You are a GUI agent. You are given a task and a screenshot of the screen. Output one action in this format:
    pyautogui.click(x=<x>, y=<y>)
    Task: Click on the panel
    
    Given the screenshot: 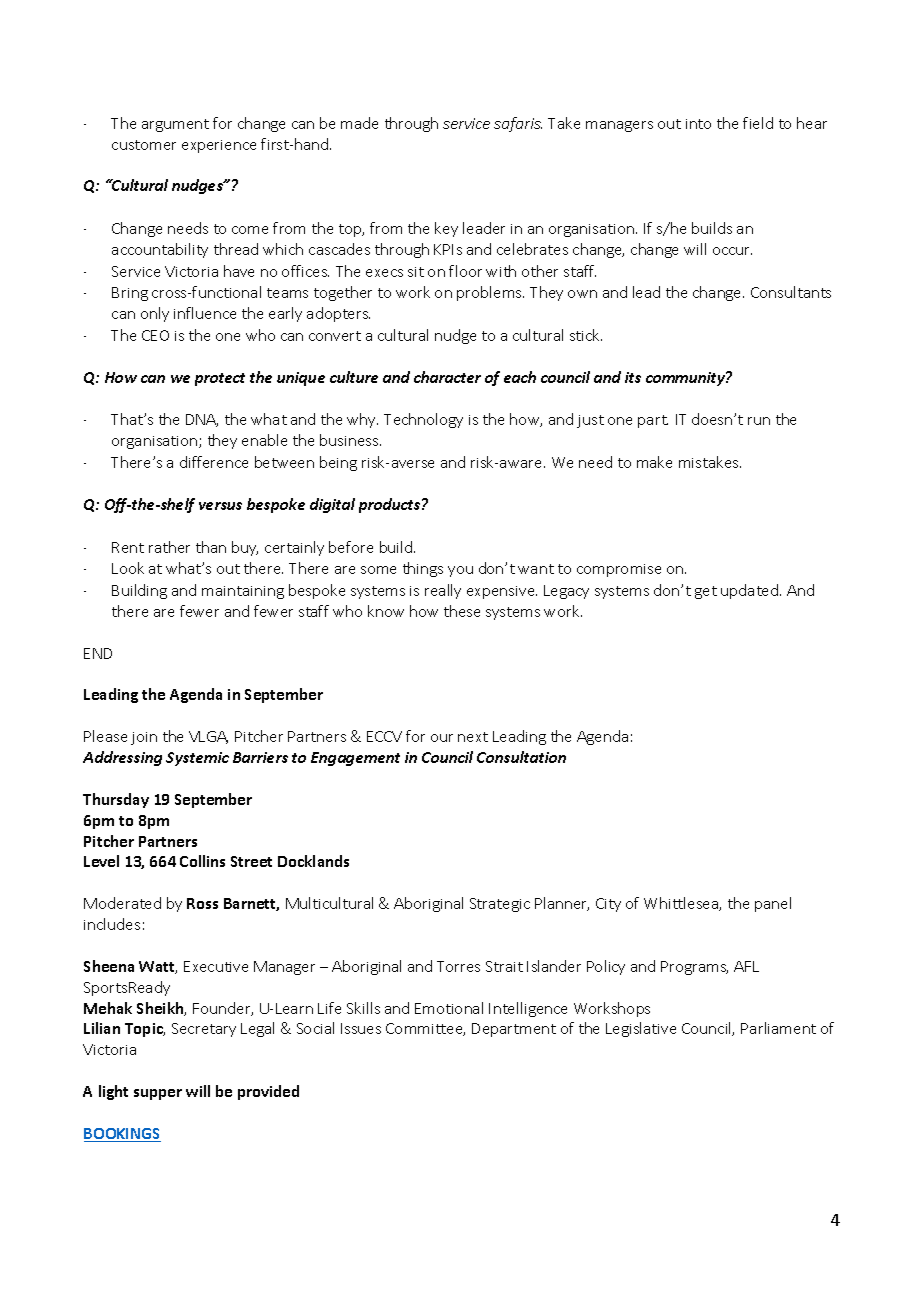 What is the action you would take?
    pyautogui.click(x=773, y=904)
